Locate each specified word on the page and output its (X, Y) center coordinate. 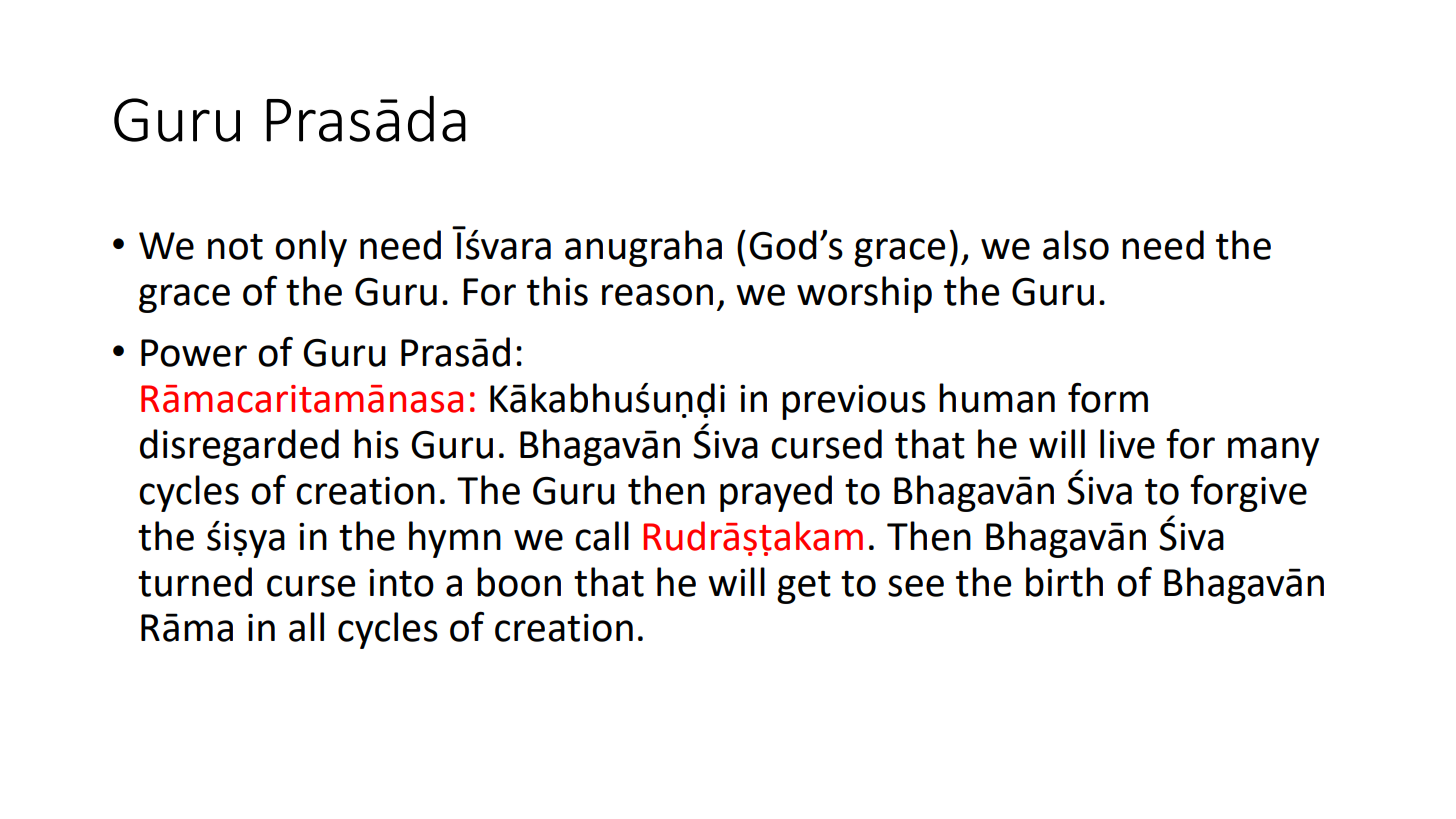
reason (657, 295)
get (804, 587)
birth (1064, 582)
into (401, 583)
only (311, 248)
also (1076, 245)
